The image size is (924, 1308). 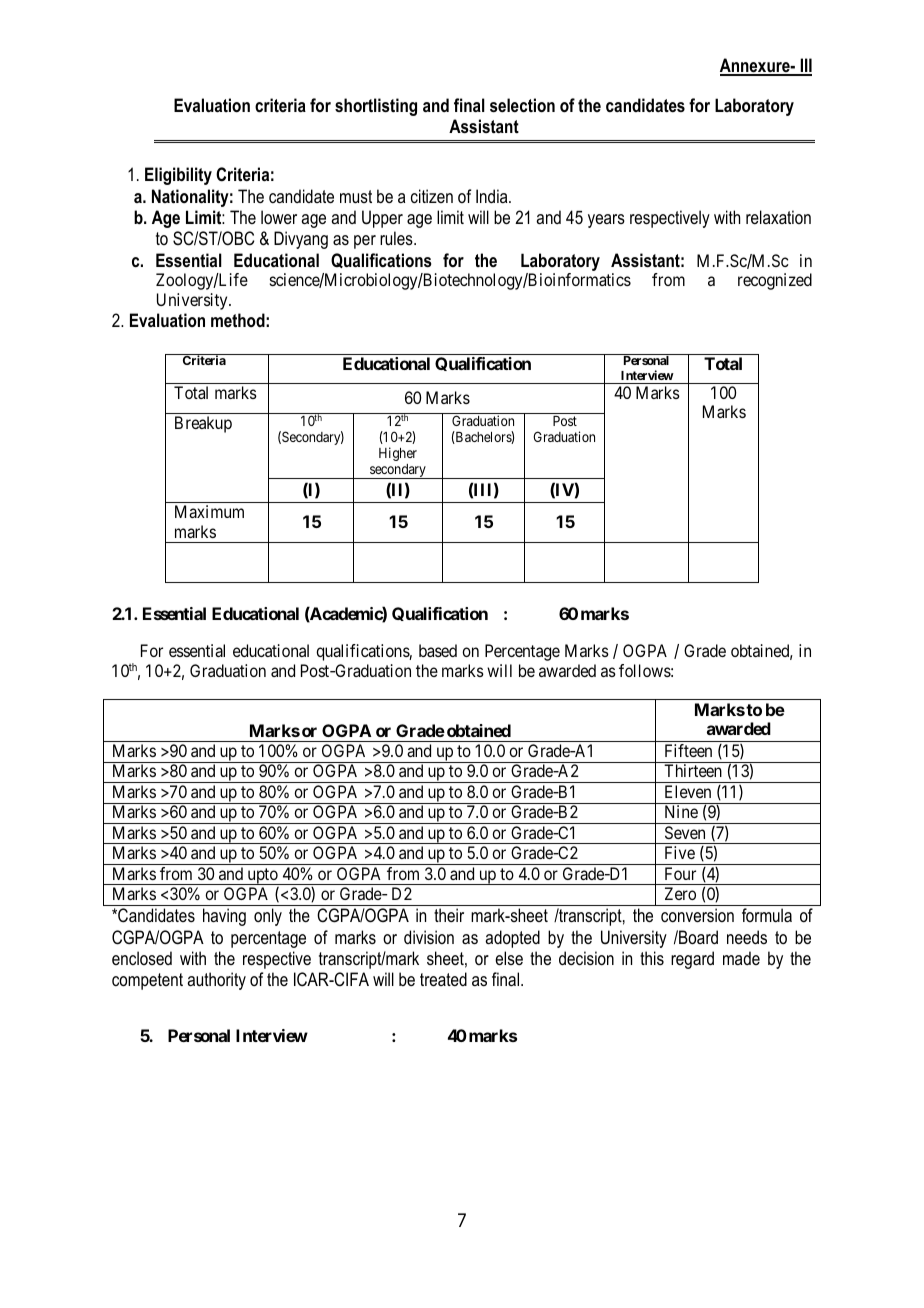 I want to click on selection, so click(x=522, y=105).
